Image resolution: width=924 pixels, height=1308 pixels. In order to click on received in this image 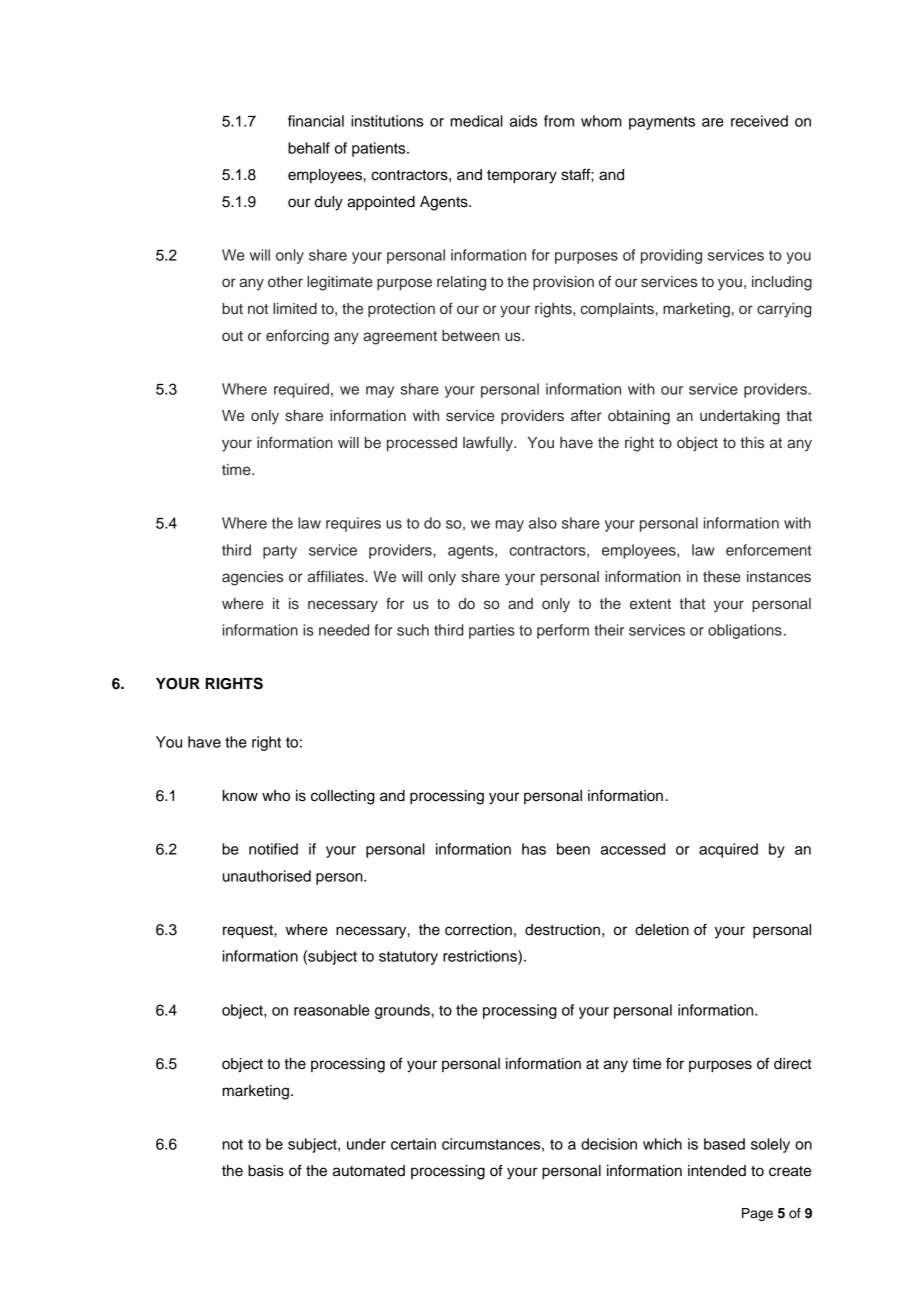, I will do `click(759, 121)`.
